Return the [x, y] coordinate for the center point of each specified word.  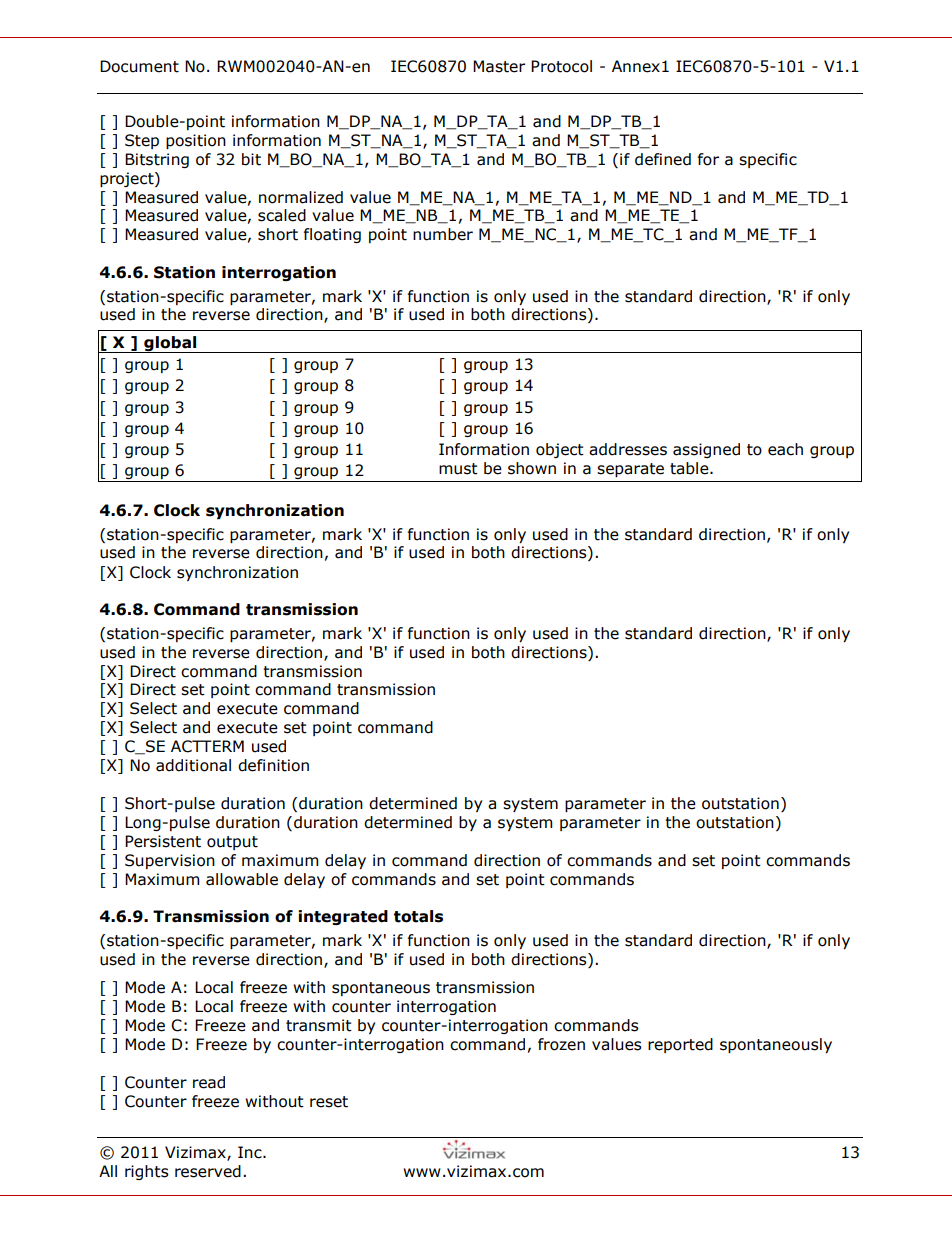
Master [499, 66]
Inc [251, 1152]
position [196, 141]
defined [663, 159]
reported [680, 1045]
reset [329, 1102]
